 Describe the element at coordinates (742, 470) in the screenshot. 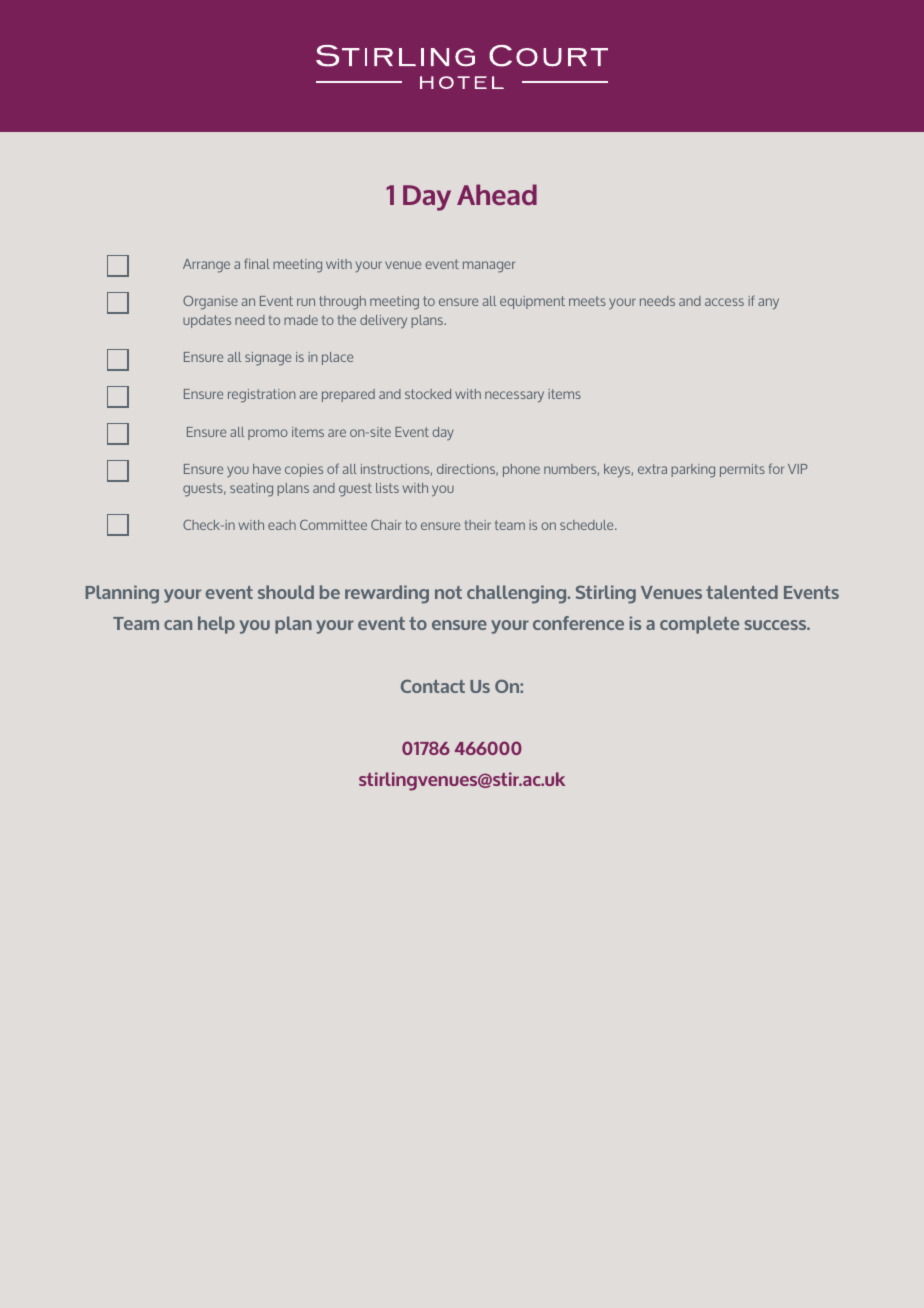

I see `permits` at that location.
